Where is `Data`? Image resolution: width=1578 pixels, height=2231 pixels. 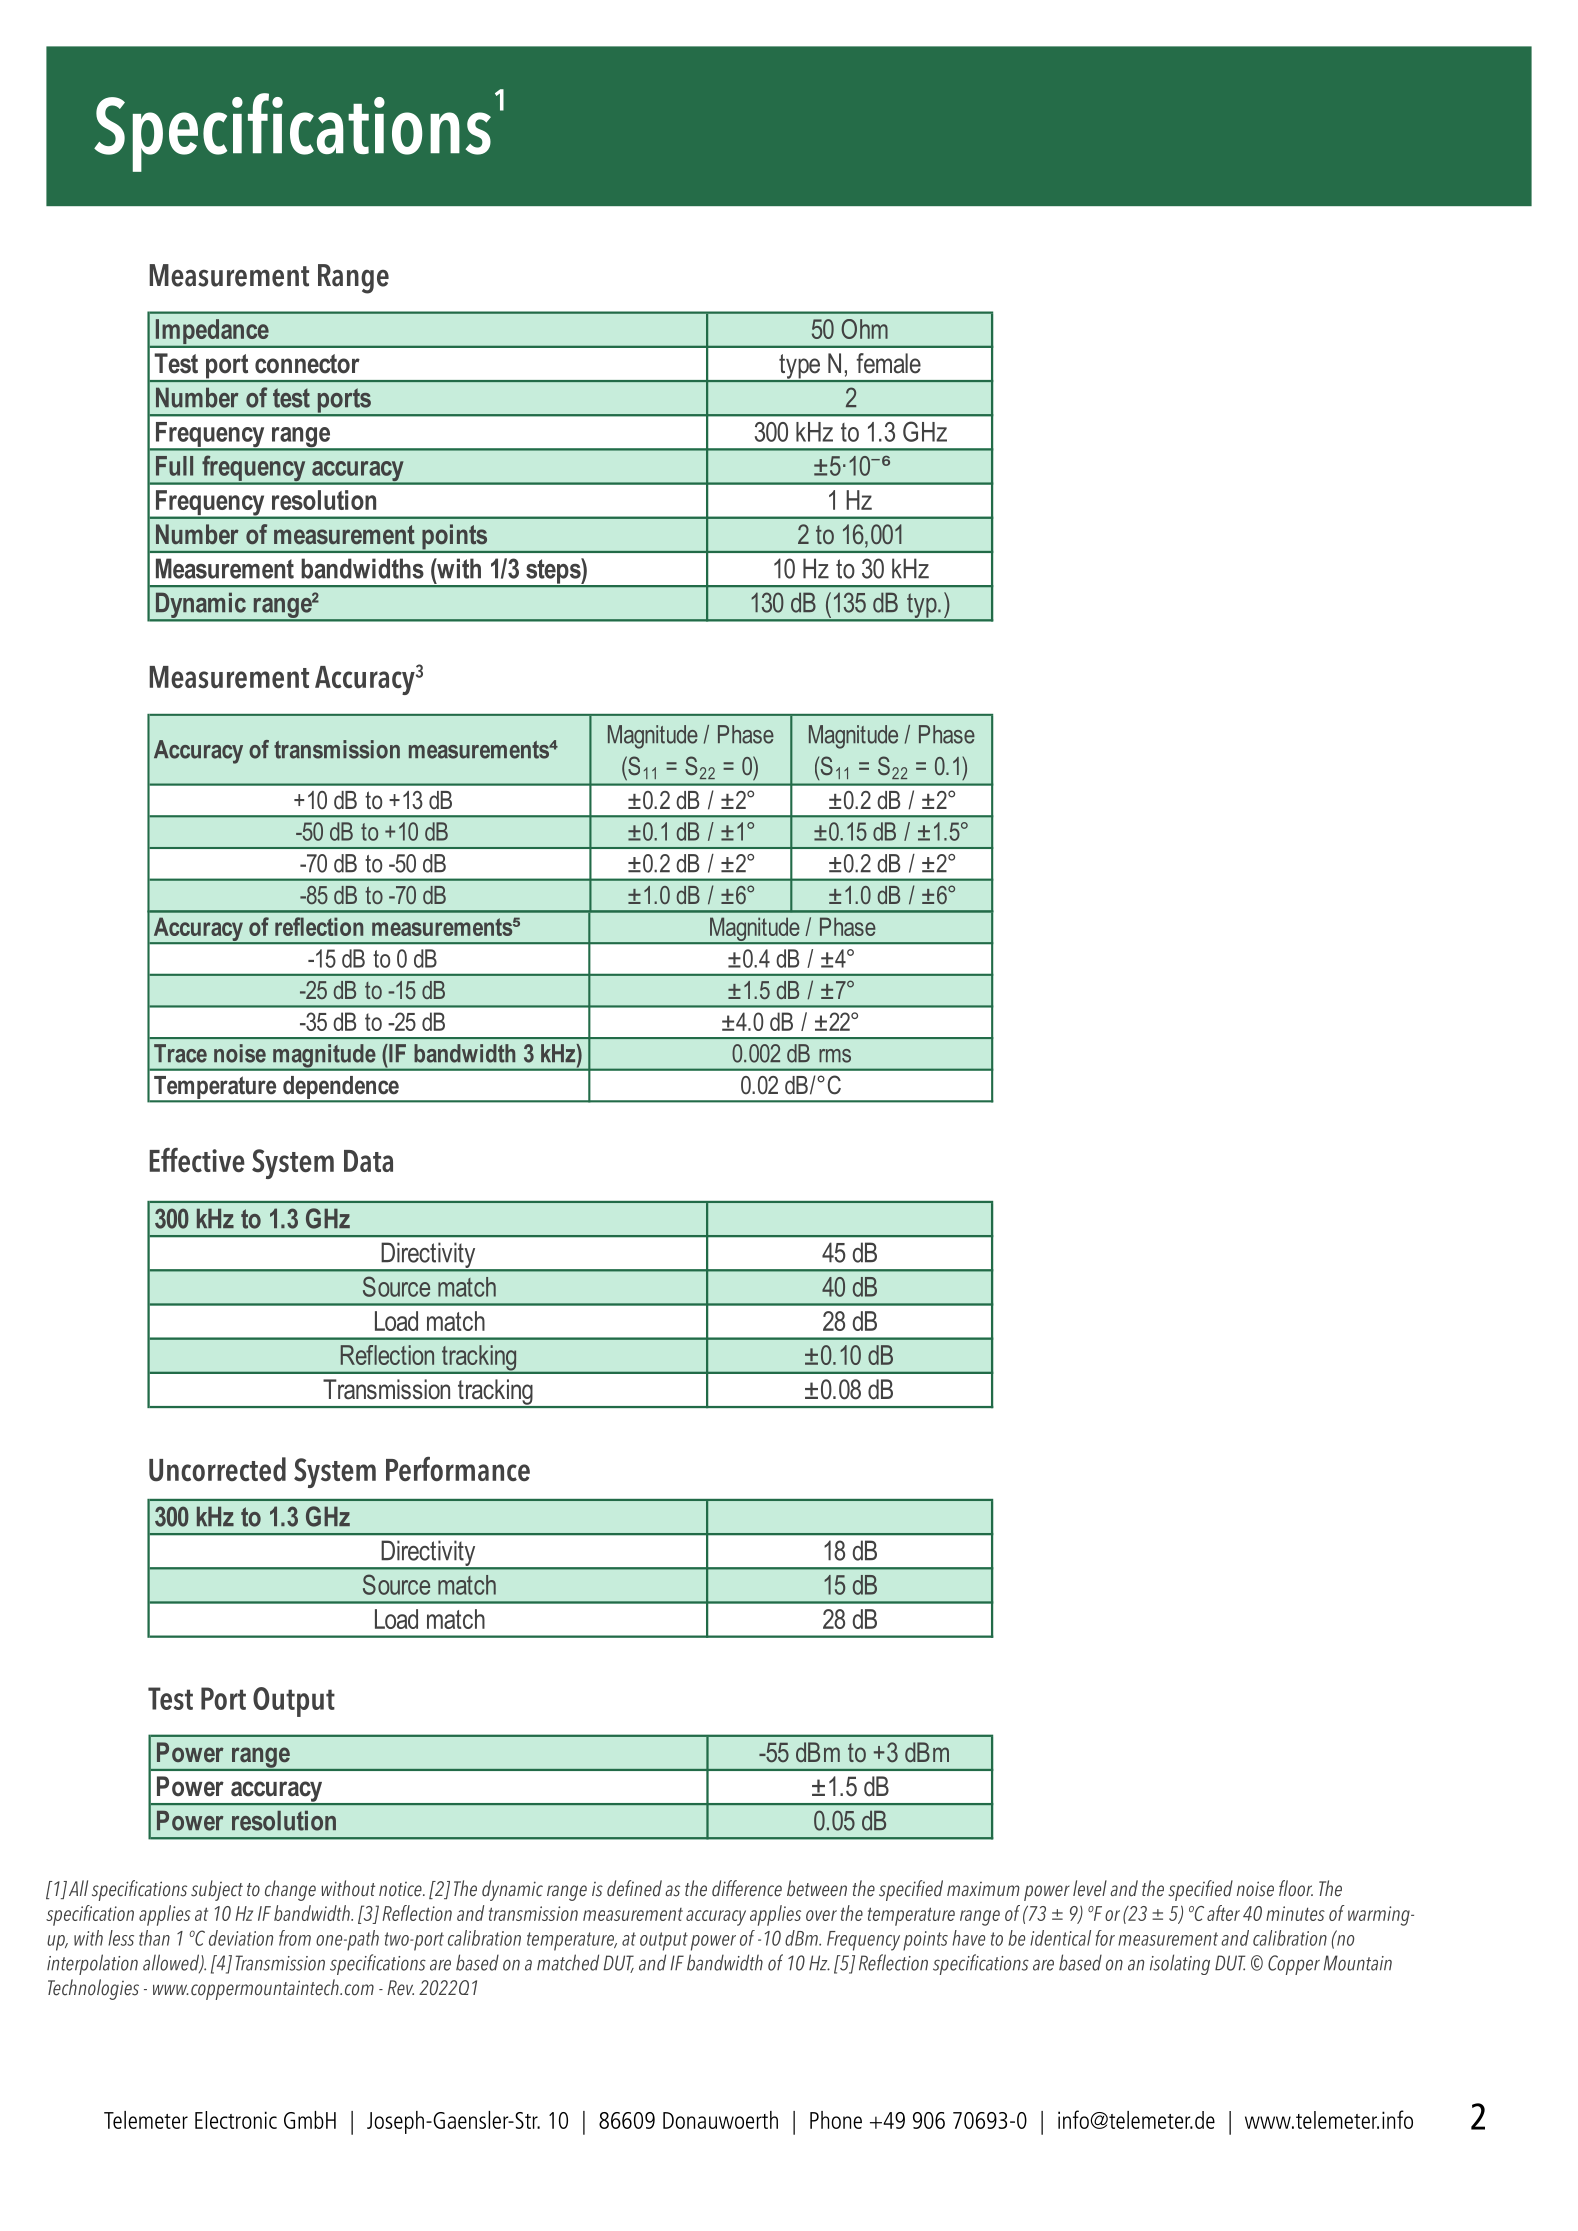
Data is located at coordinates (368, 1161).
